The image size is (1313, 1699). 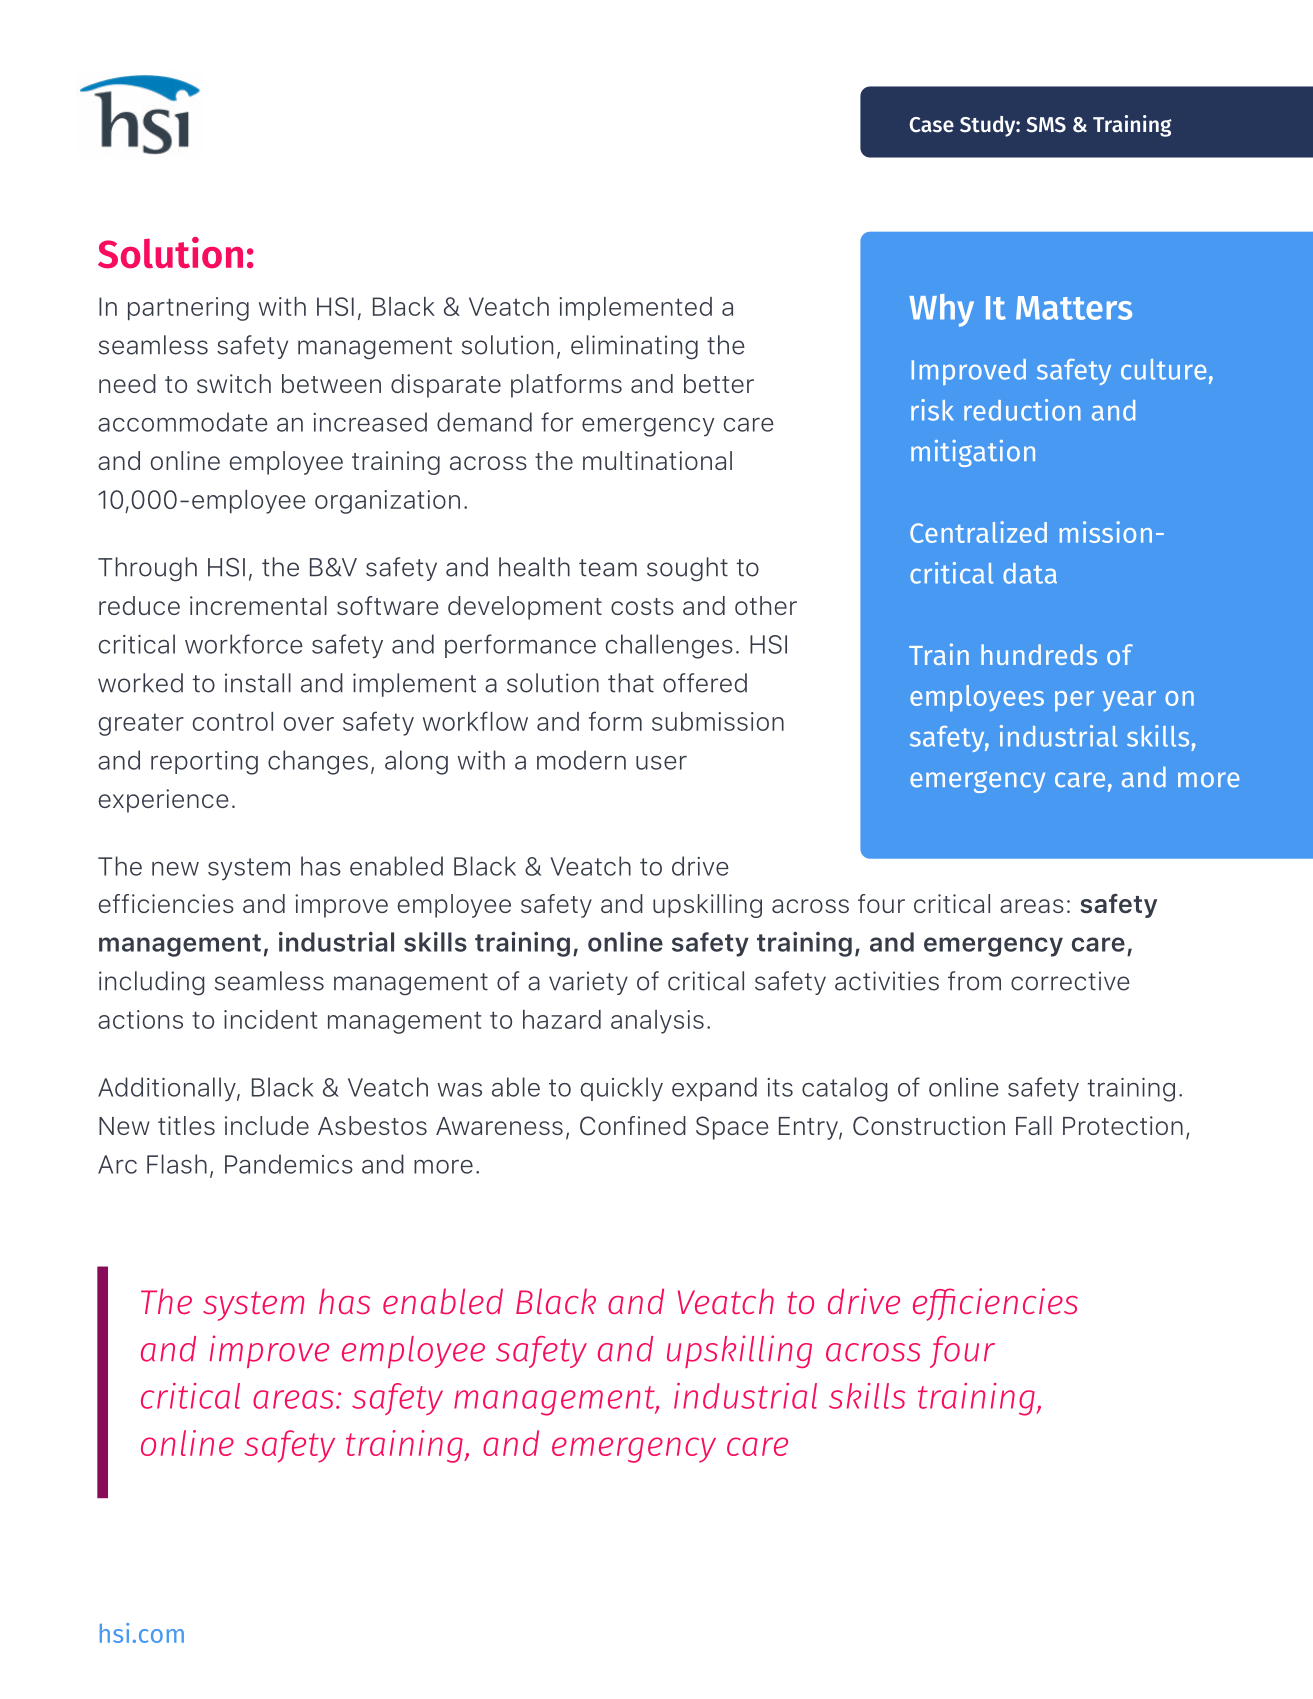 I want to click on SMS, so click(x=1046, y=125).
